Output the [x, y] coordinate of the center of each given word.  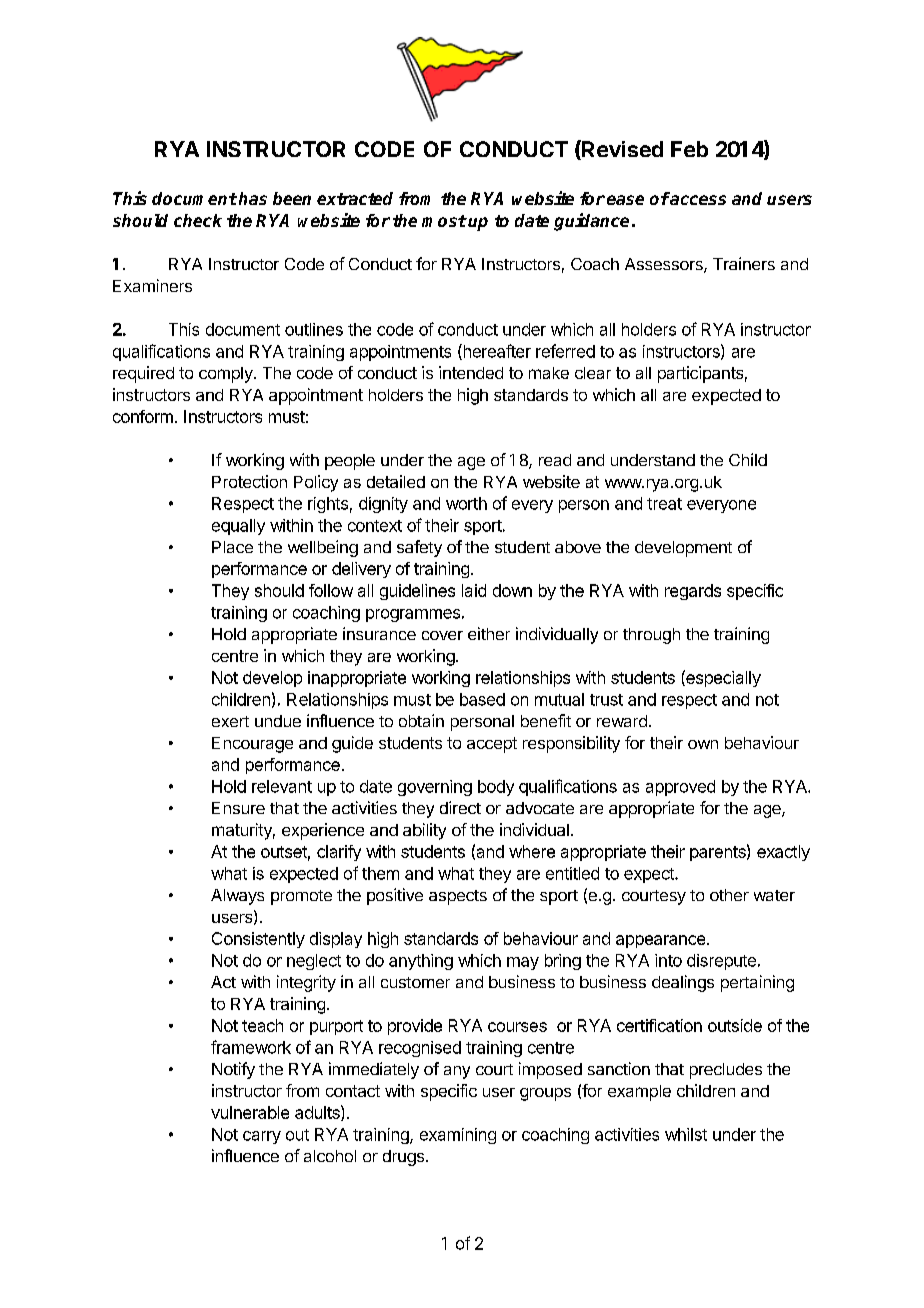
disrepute [721, 962]
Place [232, 547]
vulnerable [250, 1112]
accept [492, 745]
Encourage [252, 745]
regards [693, 592]
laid [474, 590]
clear [593, 373]
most [444, 221]
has [253, 198]
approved [680, 788]
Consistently [258, 940]
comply [227, 375]
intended [471, 372]
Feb [689, 149]
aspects [458, 897]
